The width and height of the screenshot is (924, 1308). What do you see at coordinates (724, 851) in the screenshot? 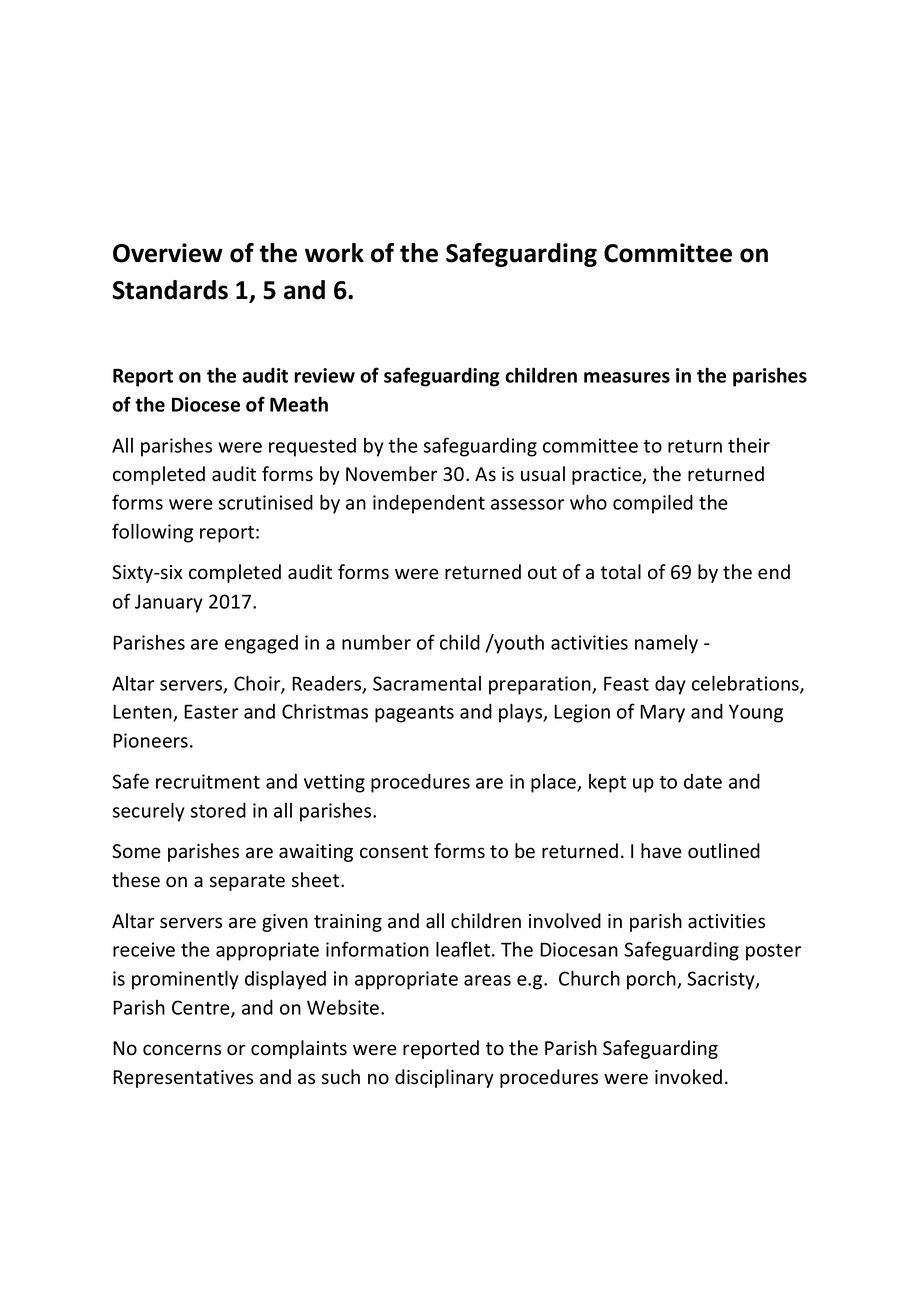
I see `outlined` at bounding box center [724, 851].
